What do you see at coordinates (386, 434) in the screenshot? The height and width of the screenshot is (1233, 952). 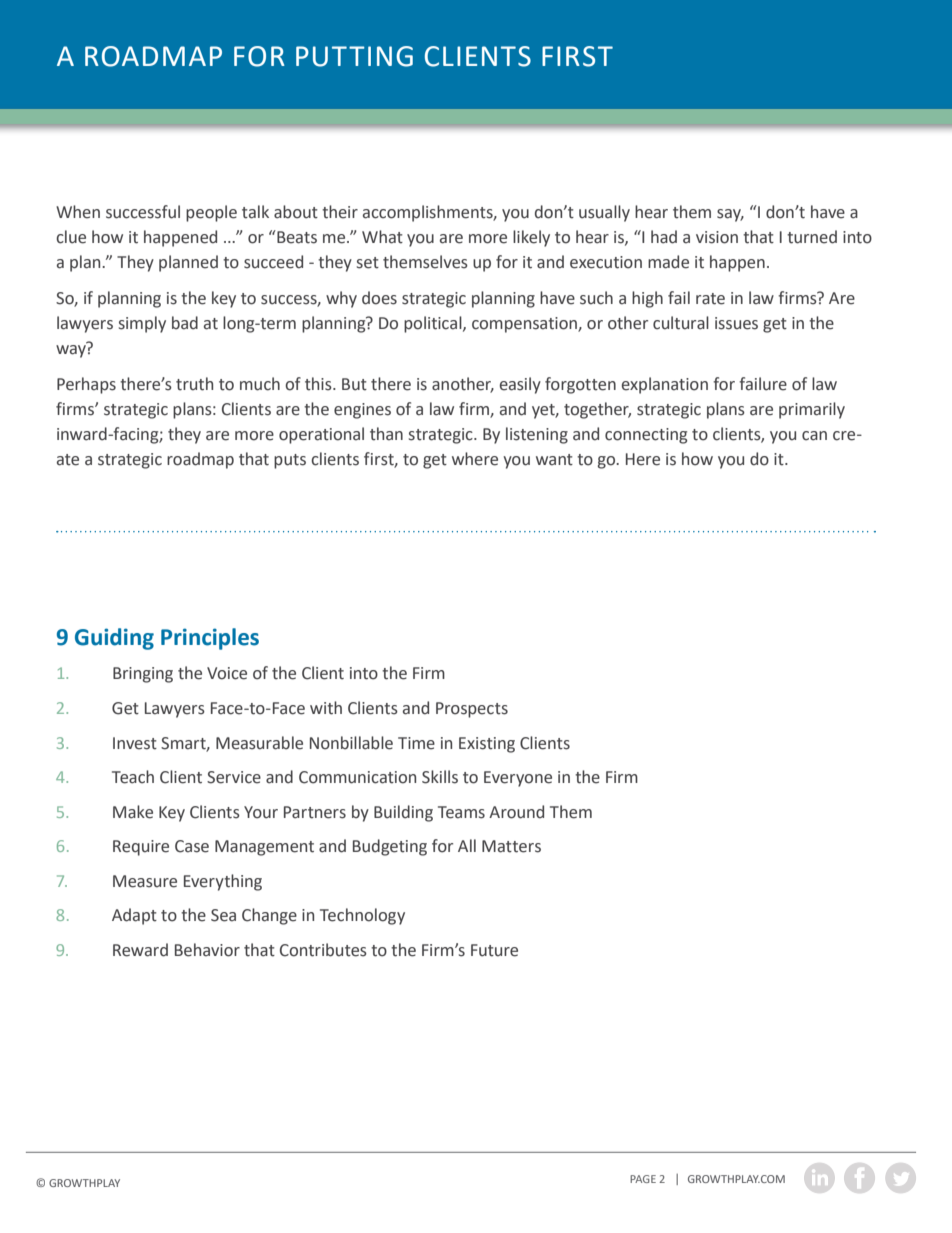 I see `than` at bounding box center [386, 434].
